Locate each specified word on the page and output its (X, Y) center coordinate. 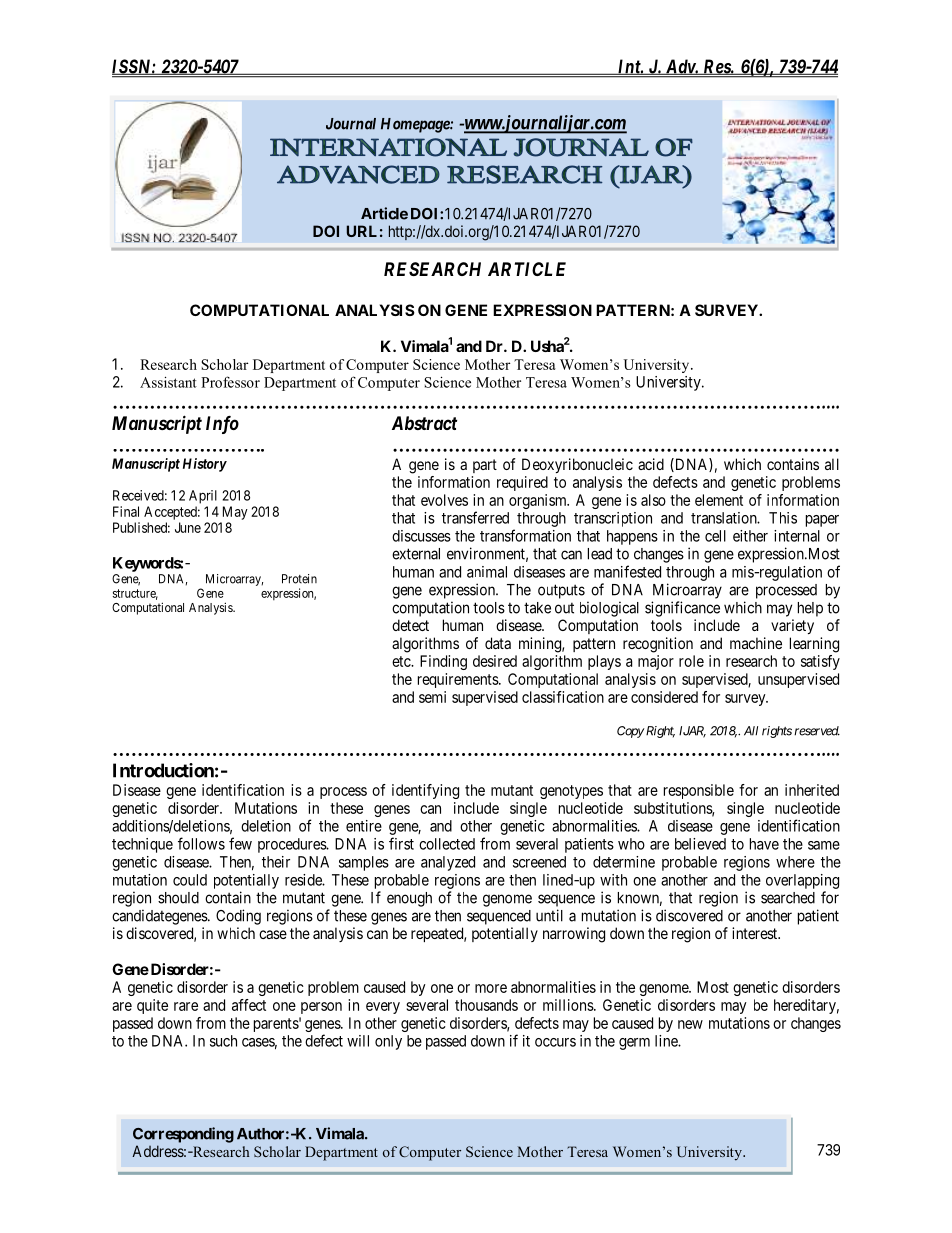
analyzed (448, 863)
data (498, 643)
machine (756, 643)
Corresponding (183, 1135)
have (764, 844)
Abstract (424, 423)
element (719, 500)
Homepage (416, 125)
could (190, 880)
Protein (299, 579)
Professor (230, 382)
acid (651, 464)
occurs (555, 1042)
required (522, 483)
